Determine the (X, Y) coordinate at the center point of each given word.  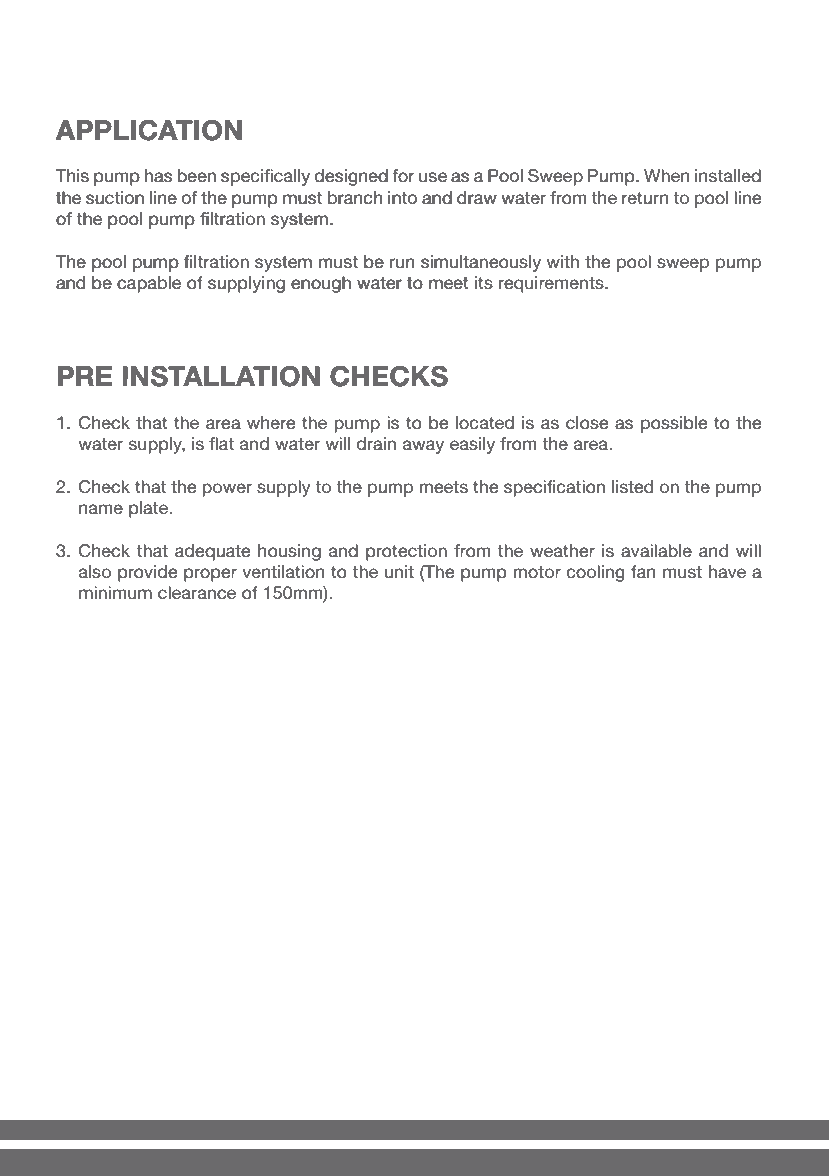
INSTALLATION (221, 376)
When (666, 175)
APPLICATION (149, 130)
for (403, 175)
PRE (85, 376)
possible (674, 424)
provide (147, 573)
